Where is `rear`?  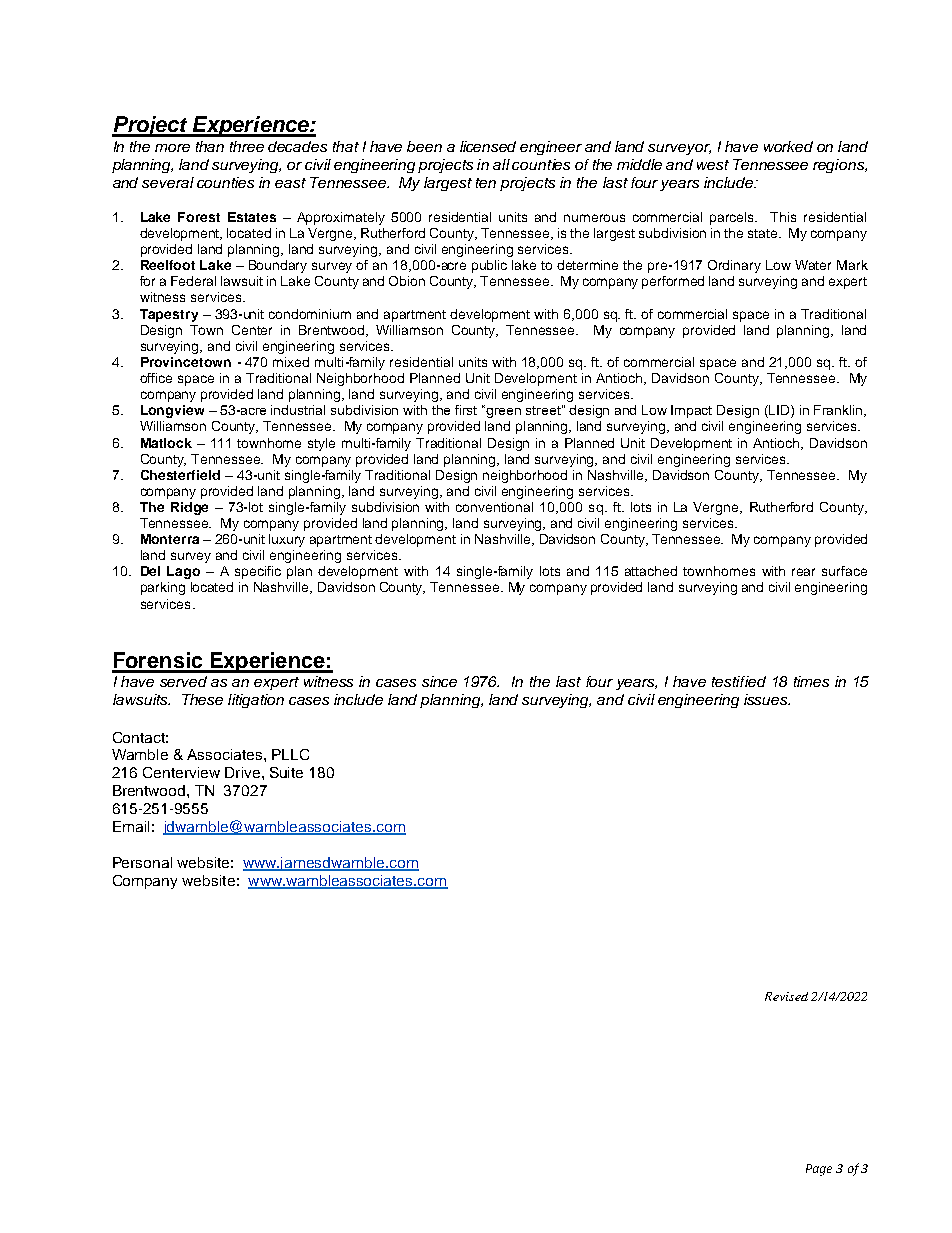
rear is located at coordinates (803, 572).
